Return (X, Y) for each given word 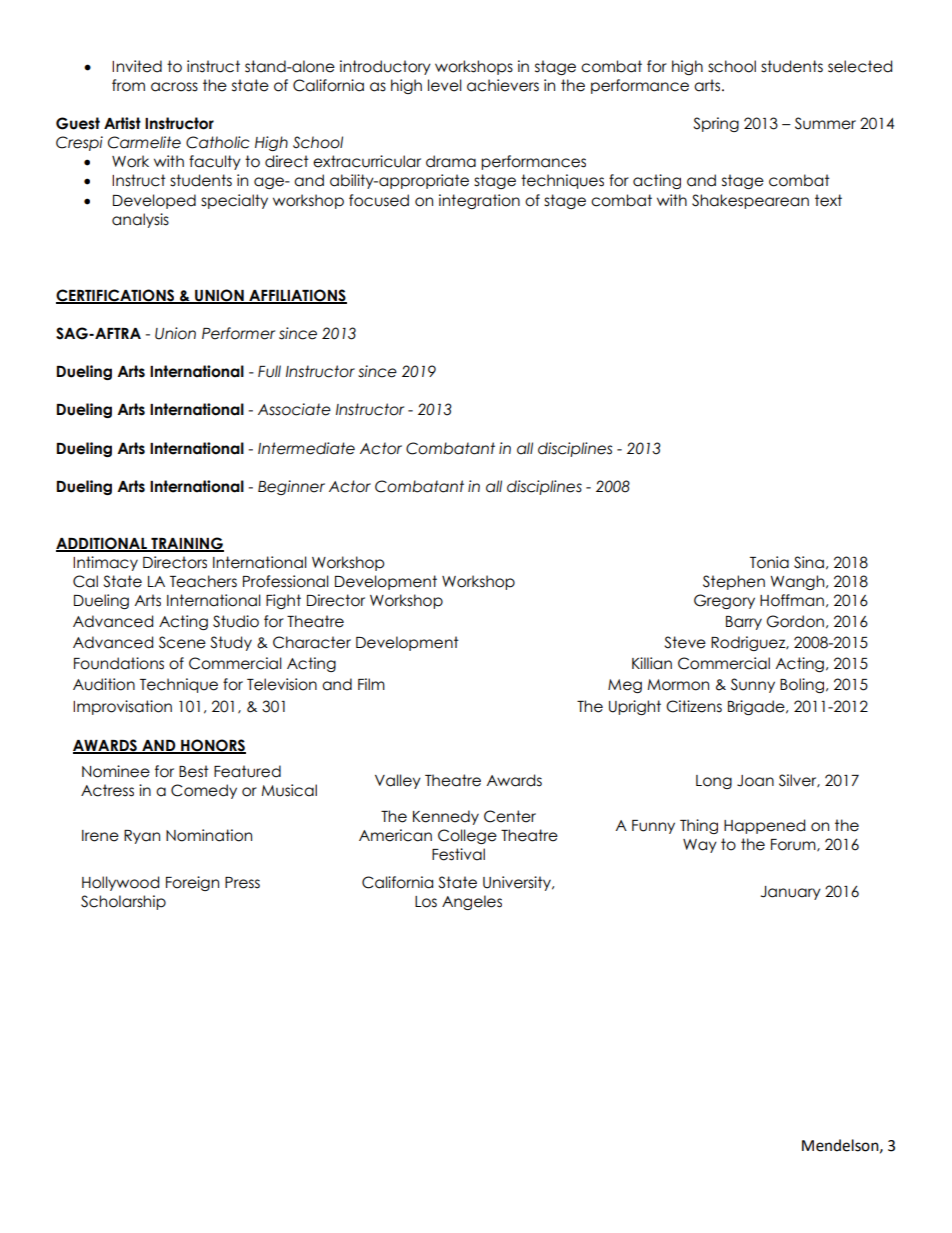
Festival (458, 854)
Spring (716, 124)
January (791, 893)
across (174, 87)
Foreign (192, 883)
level (445, 85)
